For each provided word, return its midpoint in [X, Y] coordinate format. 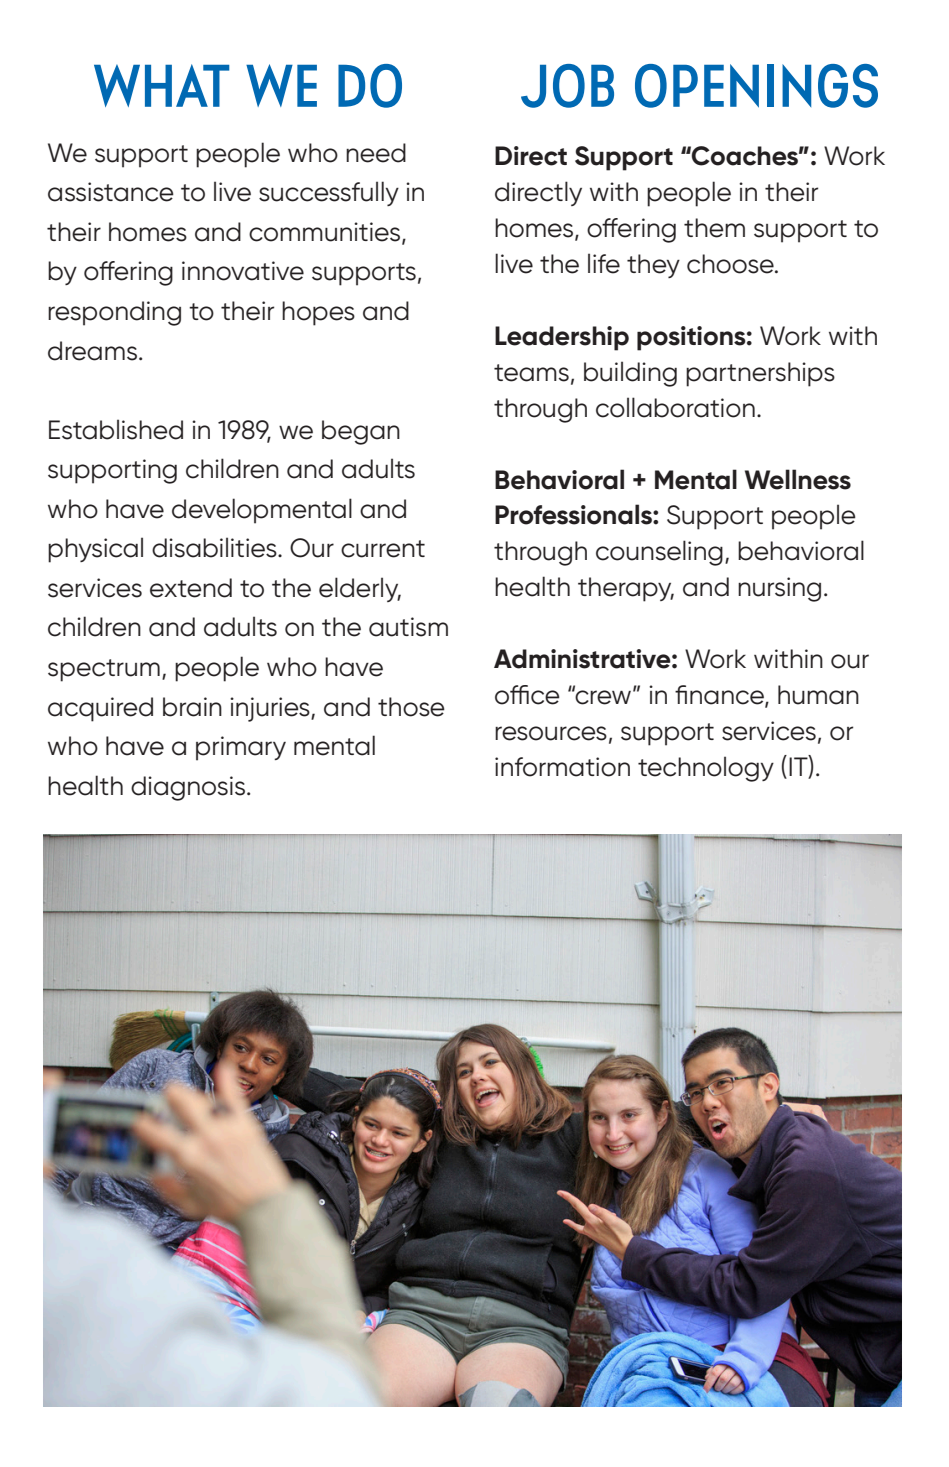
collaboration [675, 407]
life [604, 263]
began [361, 432]
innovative [243, 271]
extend [191, 588]
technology [706, 769]
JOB [567, 86]
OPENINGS [756, 86]
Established [116, 429]
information [562, 767]
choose [731, 264]
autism [408, 627]
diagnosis [189, 788]
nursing [779, 589]
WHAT [162, 85]
